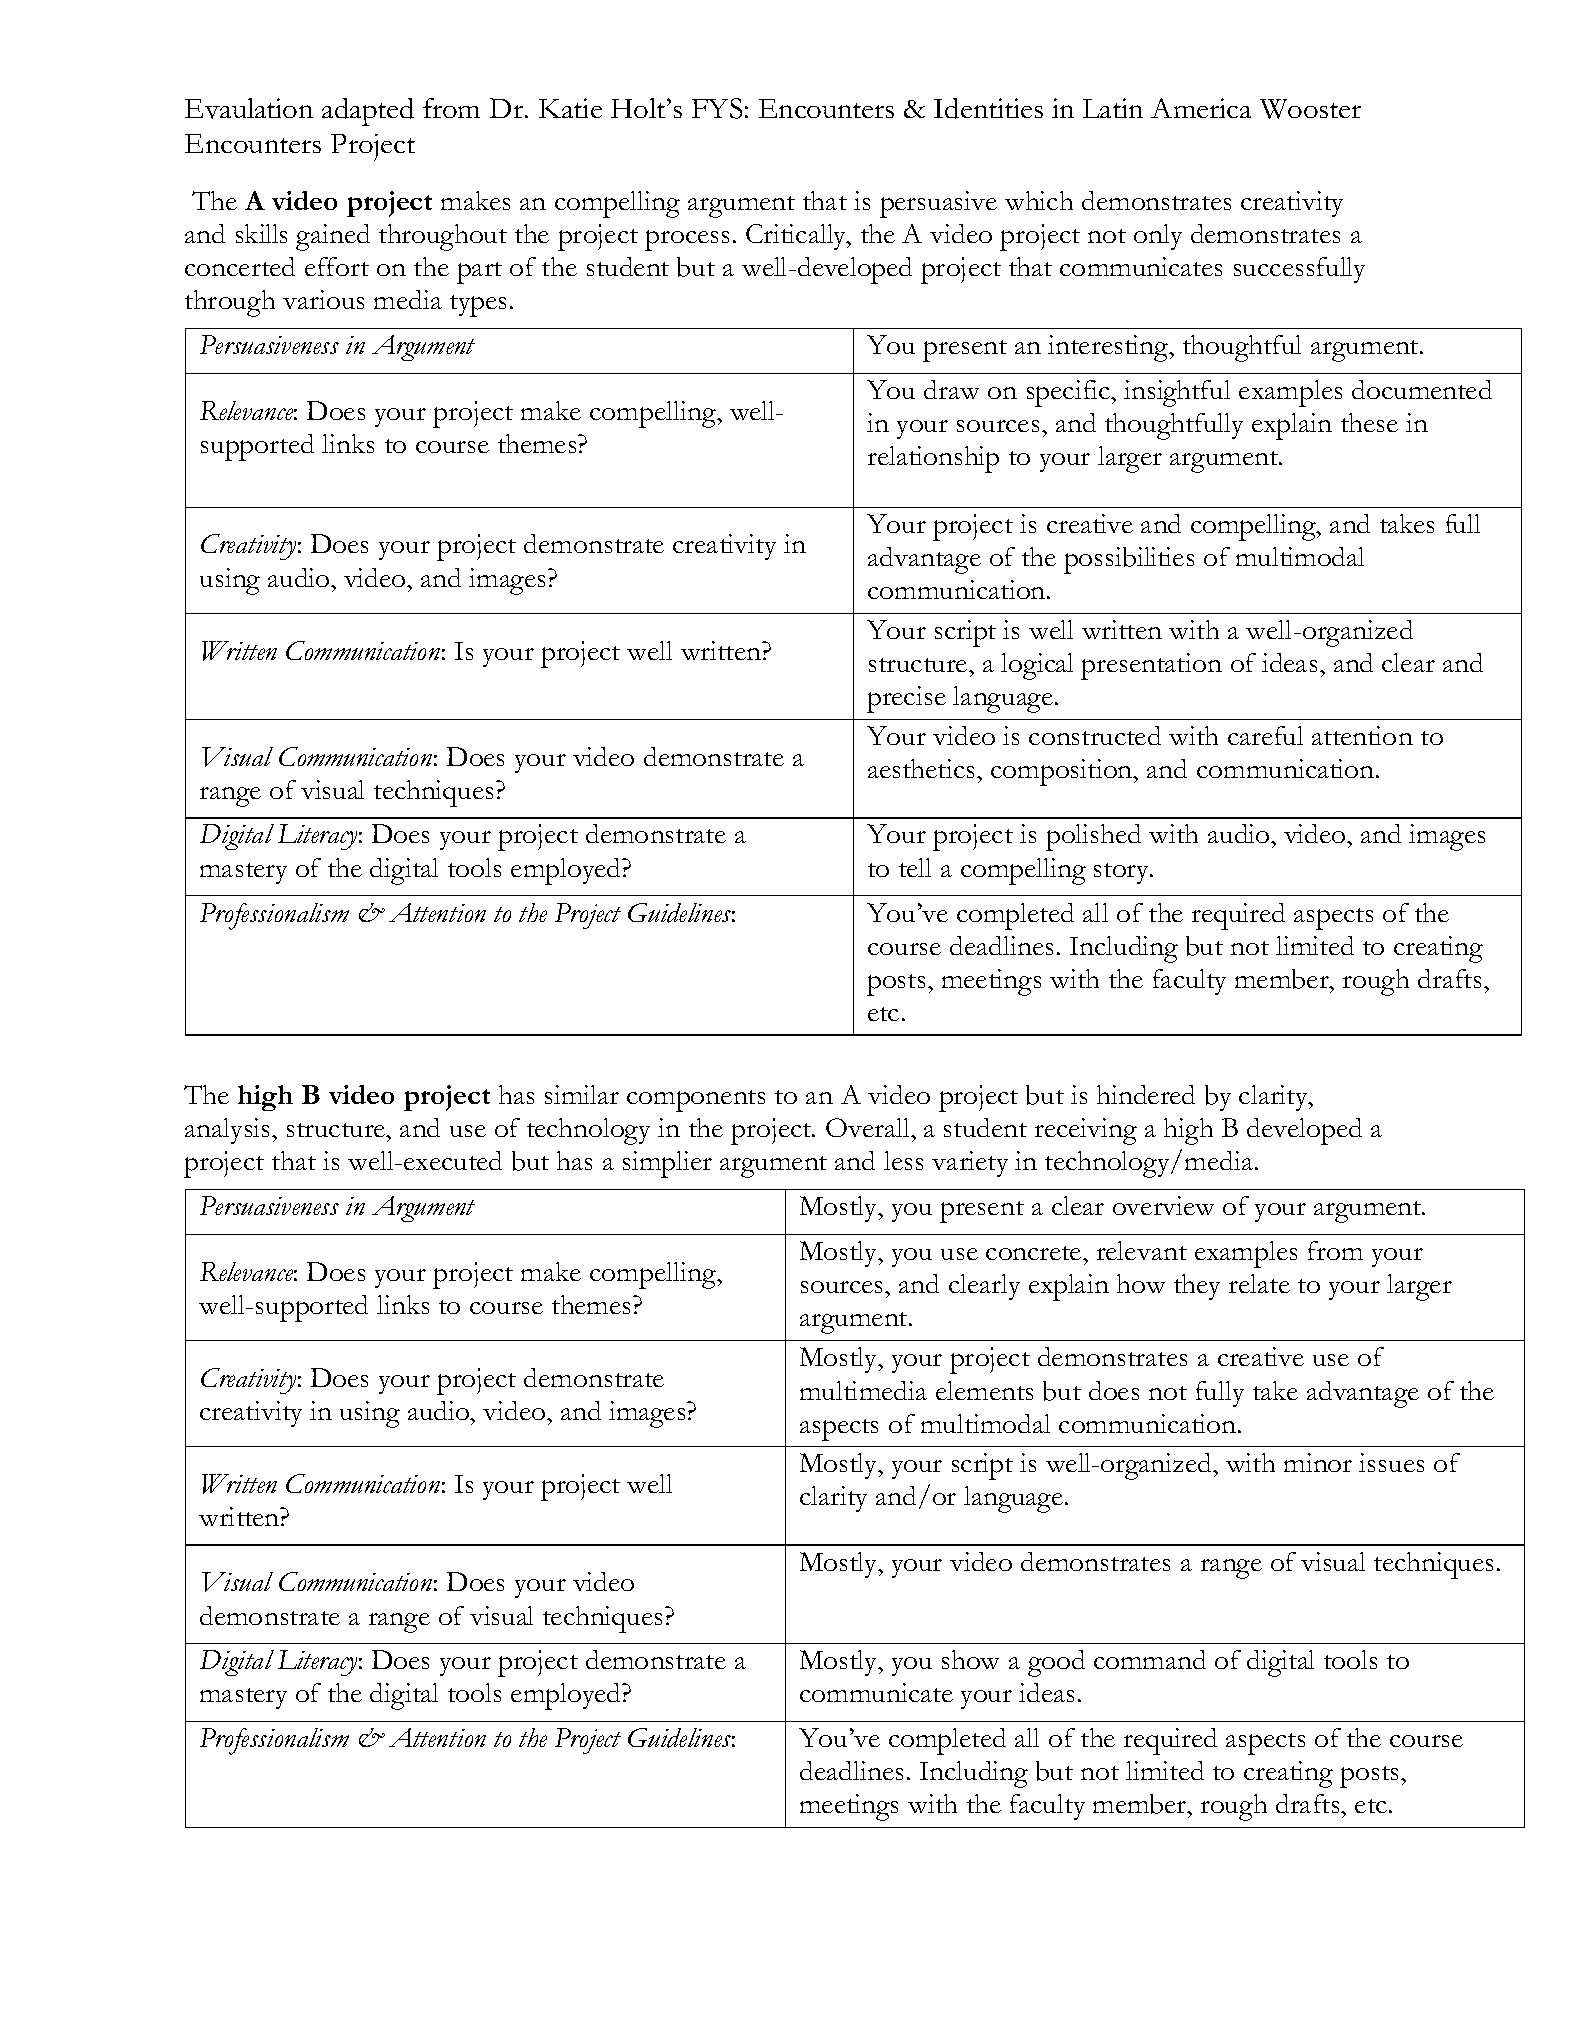  I want to click on adapted, so click(368, 112).
